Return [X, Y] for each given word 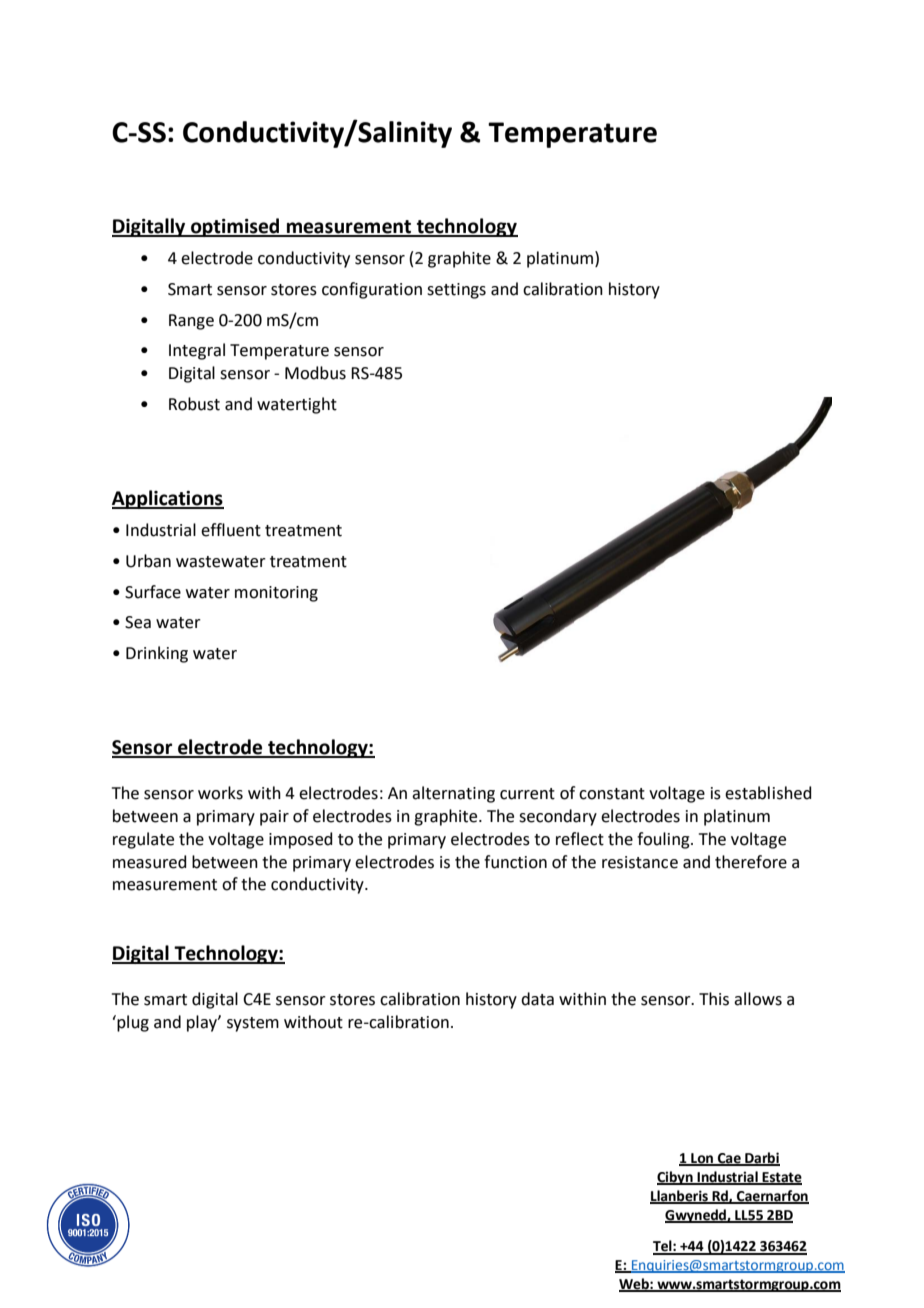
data [537, 999]
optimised [235, 227]
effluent [231, 530]
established [768, 793]
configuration [372, 290]
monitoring [276, 594]
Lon [702, 1159]
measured [150, 862]
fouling [664, 840]
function [515, 862]
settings [456, 291]
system [253, 1024]
